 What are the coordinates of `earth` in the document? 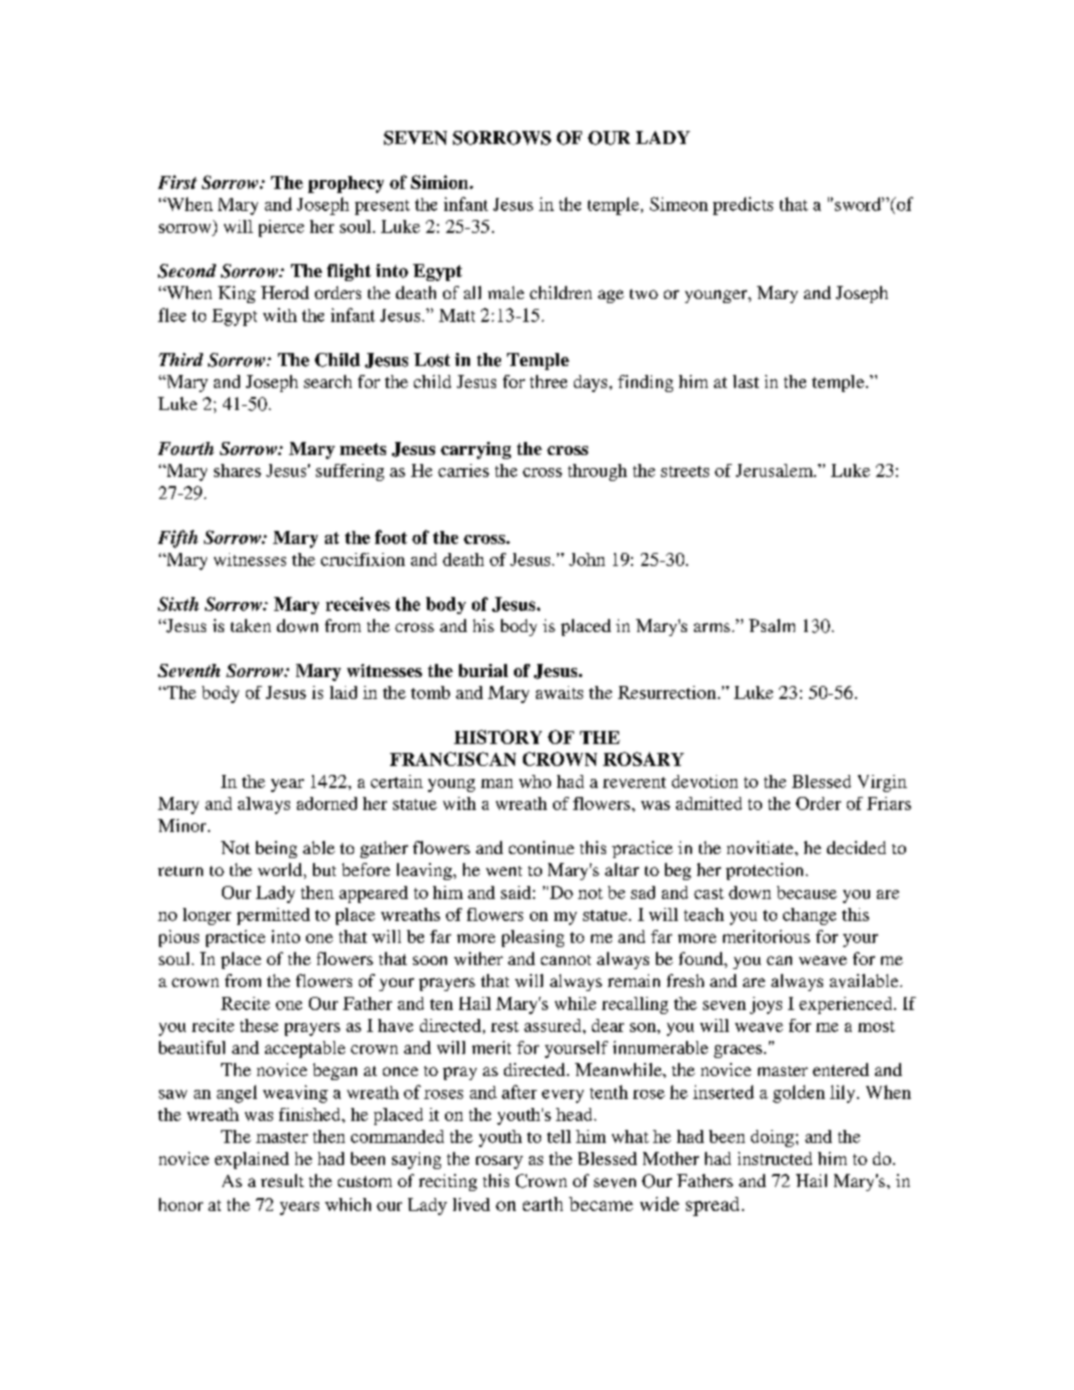 It's located at (543, 1204).
